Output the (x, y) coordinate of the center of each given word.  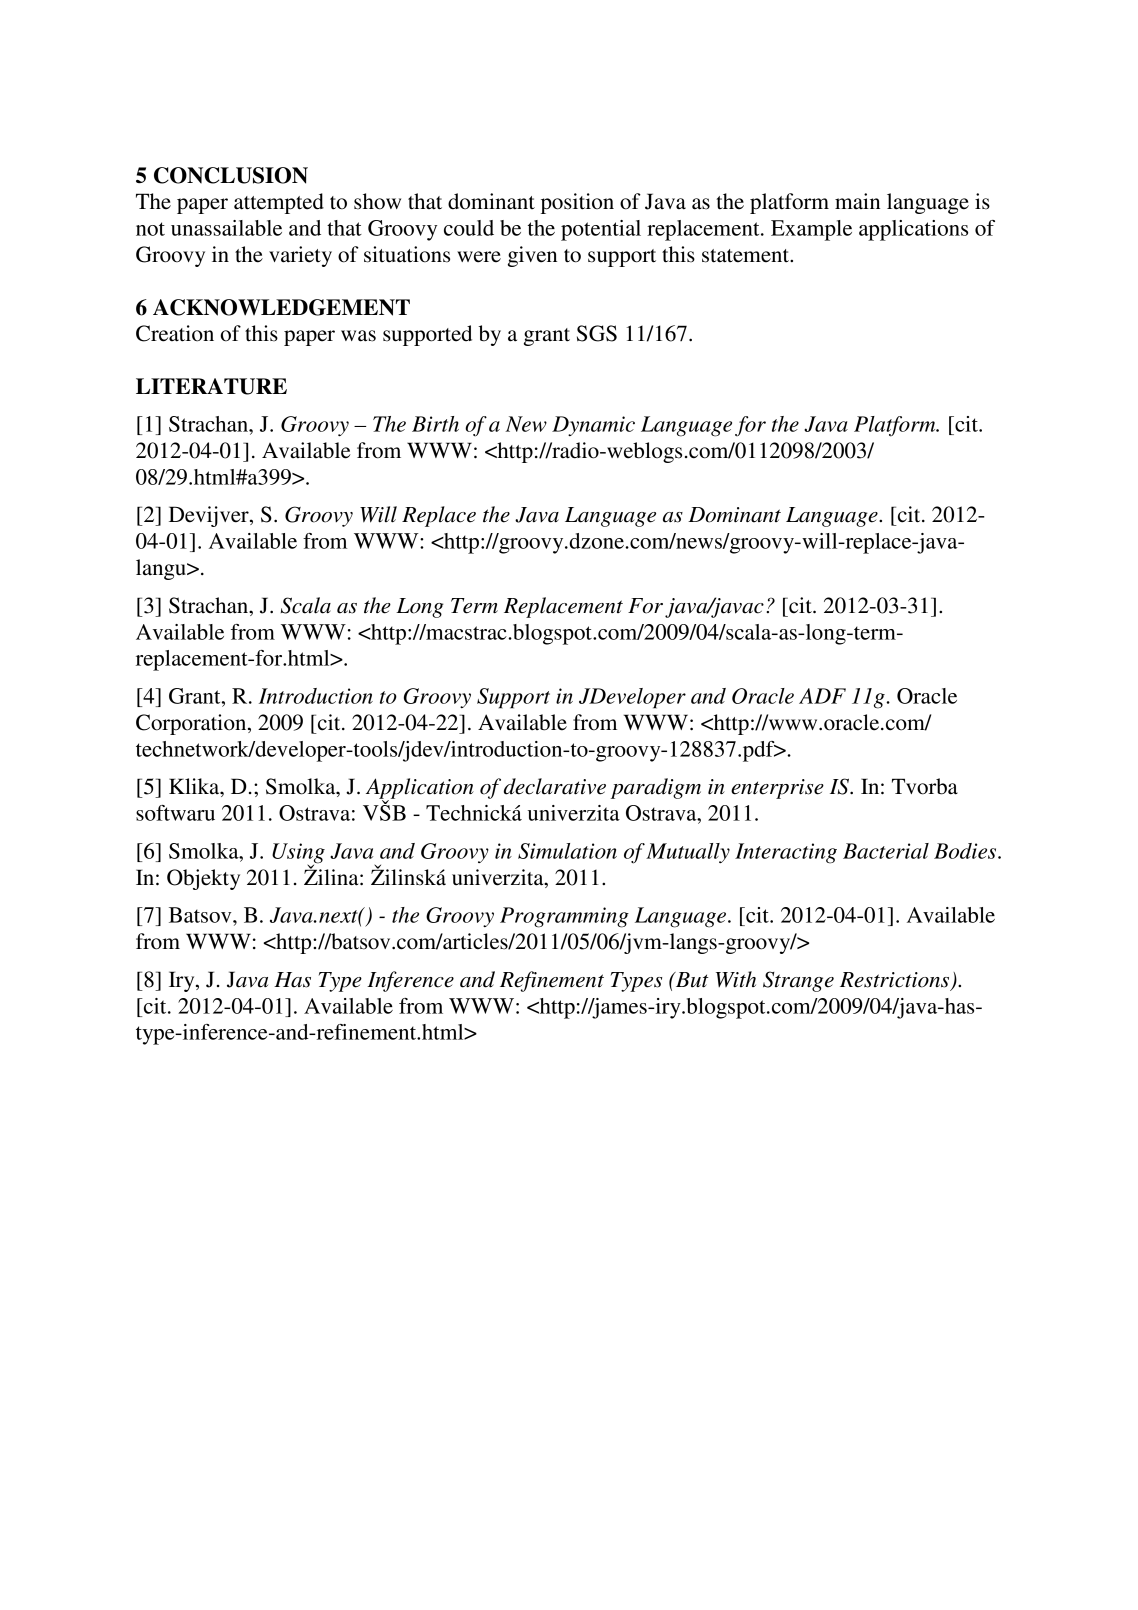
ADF (822, 696)
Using (298, 854)
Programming (564, 917)
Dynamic (593, 426)
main (857, 201)
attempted (279, 203)
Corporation (192, 724)
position (577, 203)
